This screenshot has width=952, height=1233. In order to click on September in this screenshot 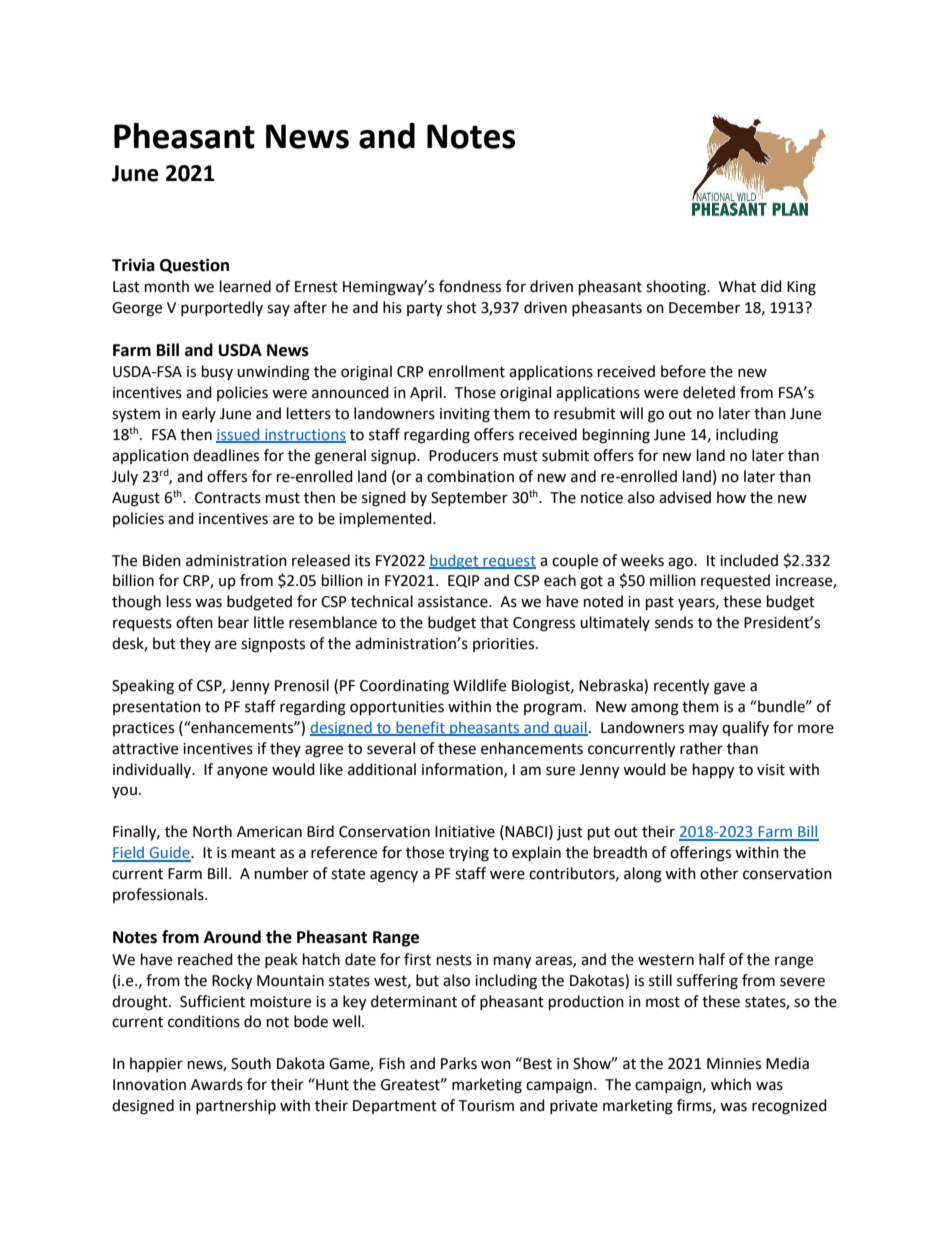, I will do `click(469, 498)`.
